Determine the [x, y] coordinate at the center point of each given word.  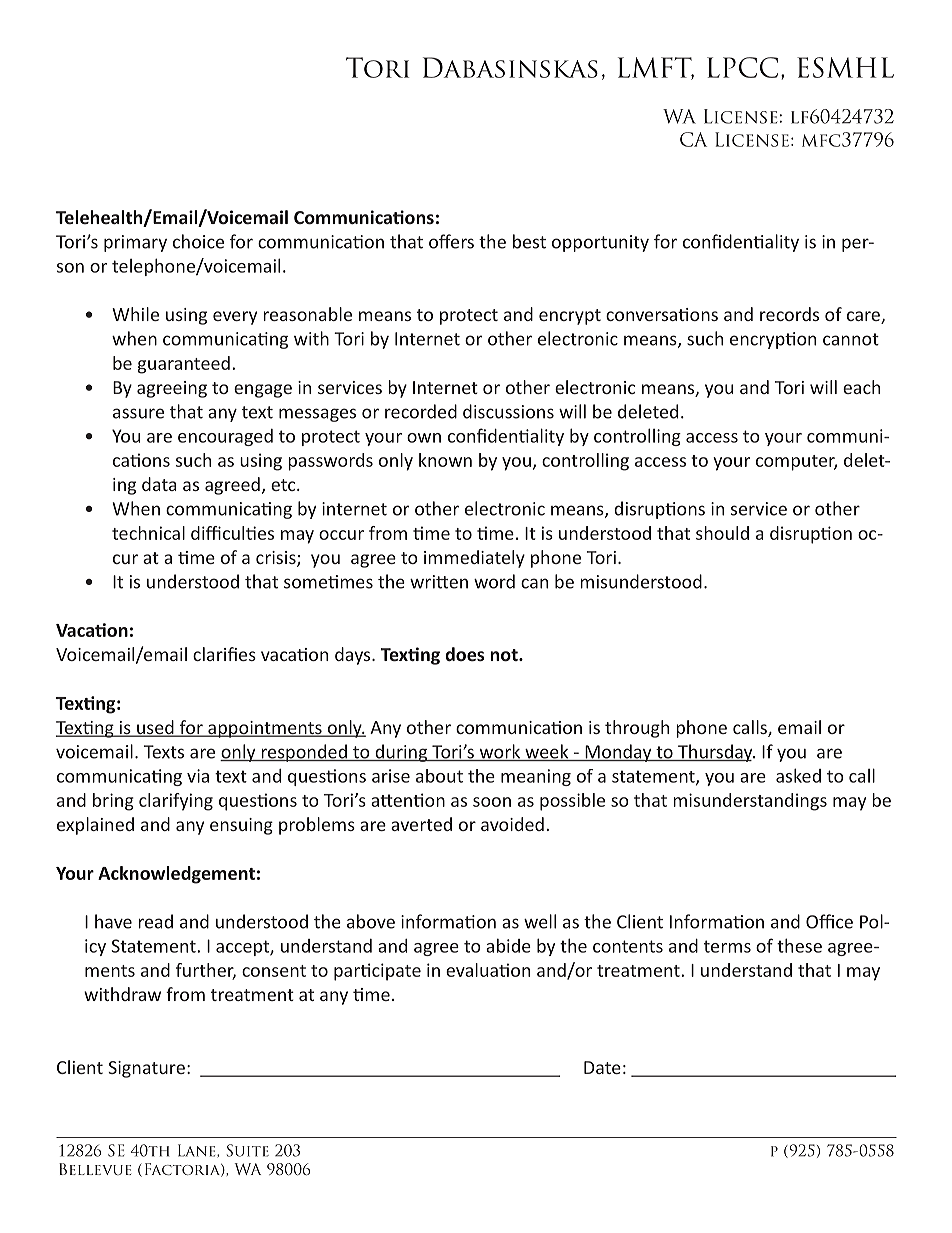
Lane [198, 1150]
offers [451, 241]
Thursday [715, 753]
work [500, 752]
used [155, 728]
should [722, 533]
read [155, 921]
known [445, 460]
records [789, 314]
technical [148, 533]
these [799, 945]
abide [508, 946]
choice [198, 241]
